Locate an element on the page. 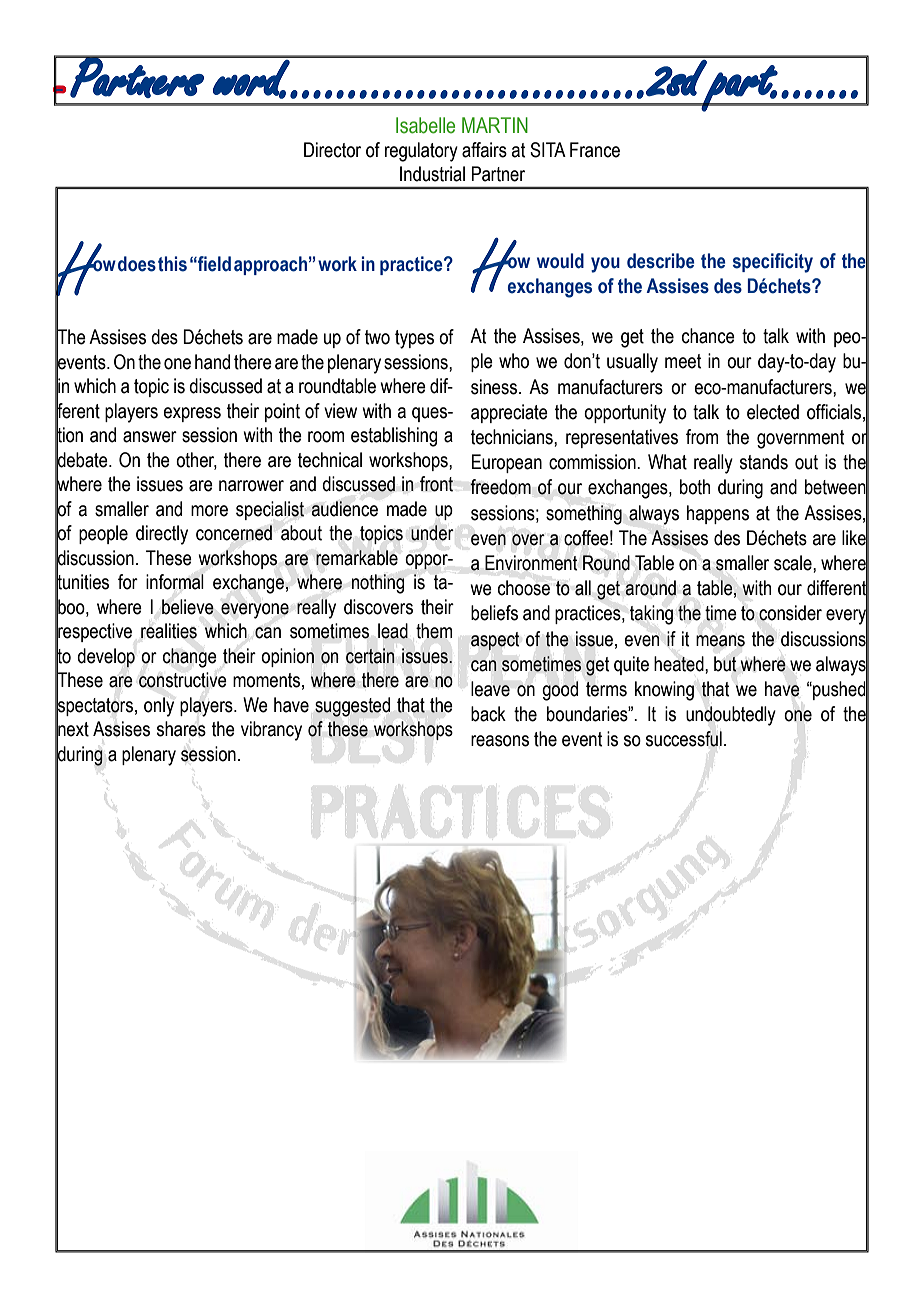  this is located at coordinates (172, 264).
